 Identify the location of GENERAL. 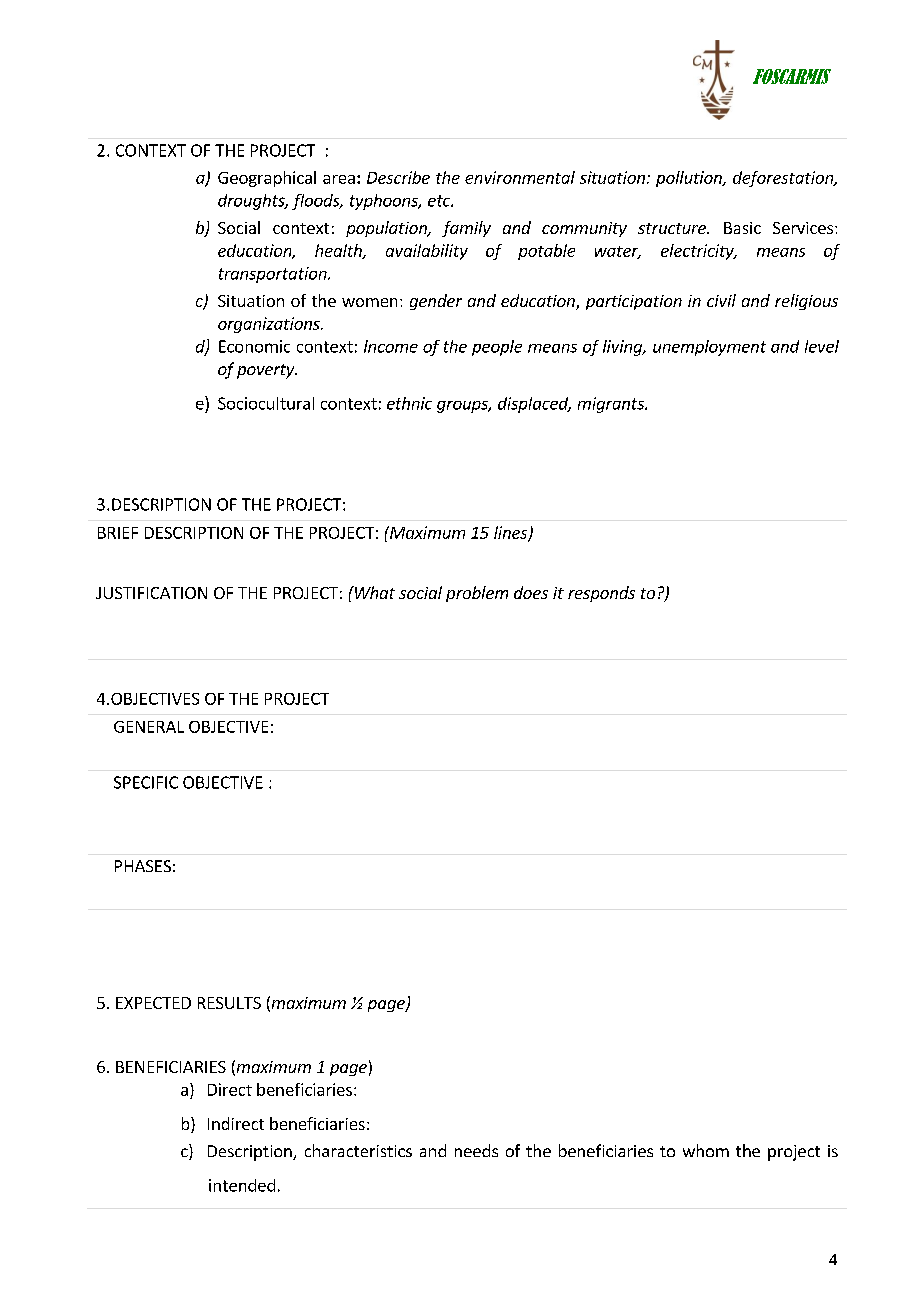
(149, 727).
